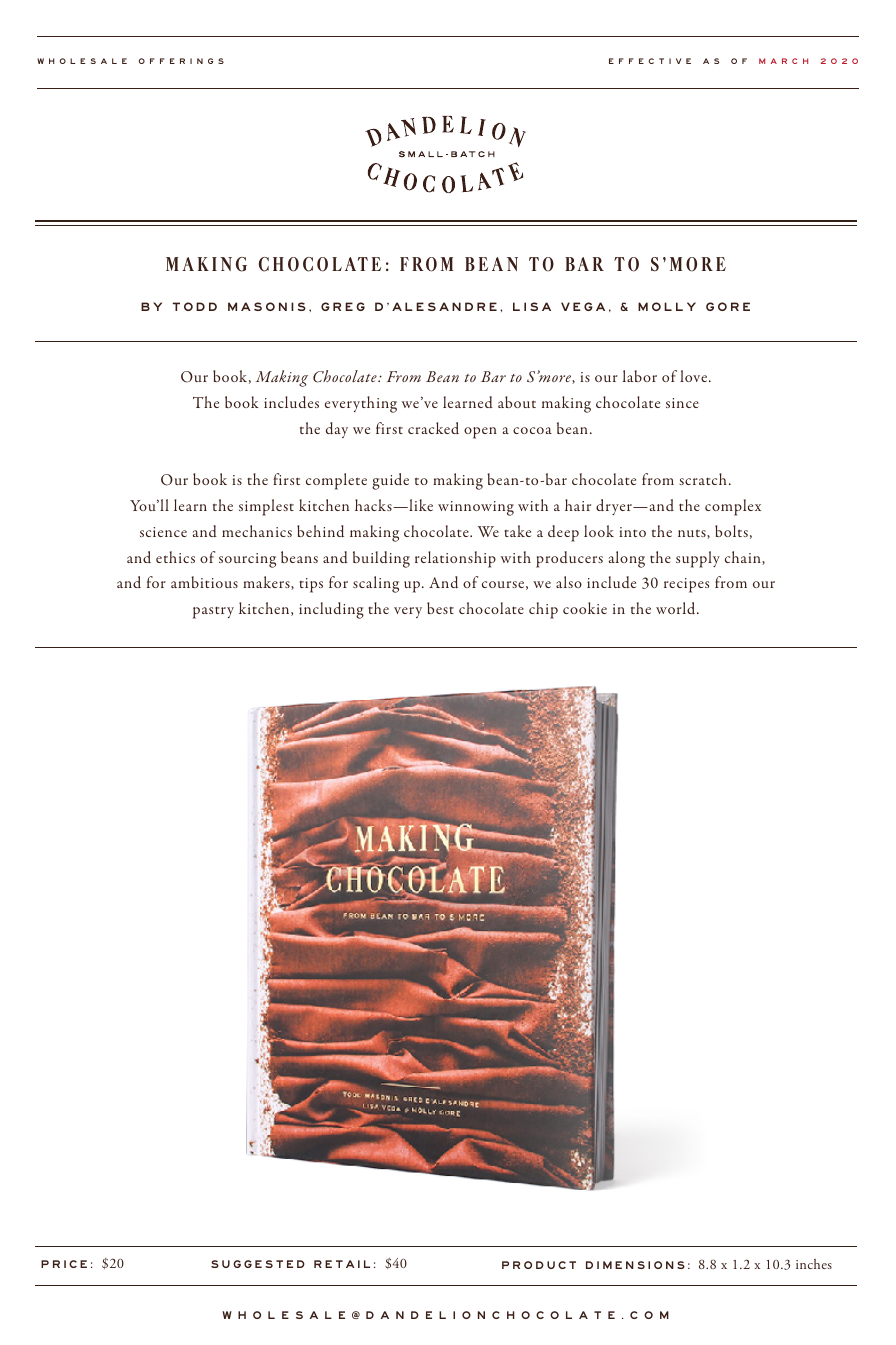  Describe the element at coordinates (440, 608) in the screenshot. I see `best` at that location.
